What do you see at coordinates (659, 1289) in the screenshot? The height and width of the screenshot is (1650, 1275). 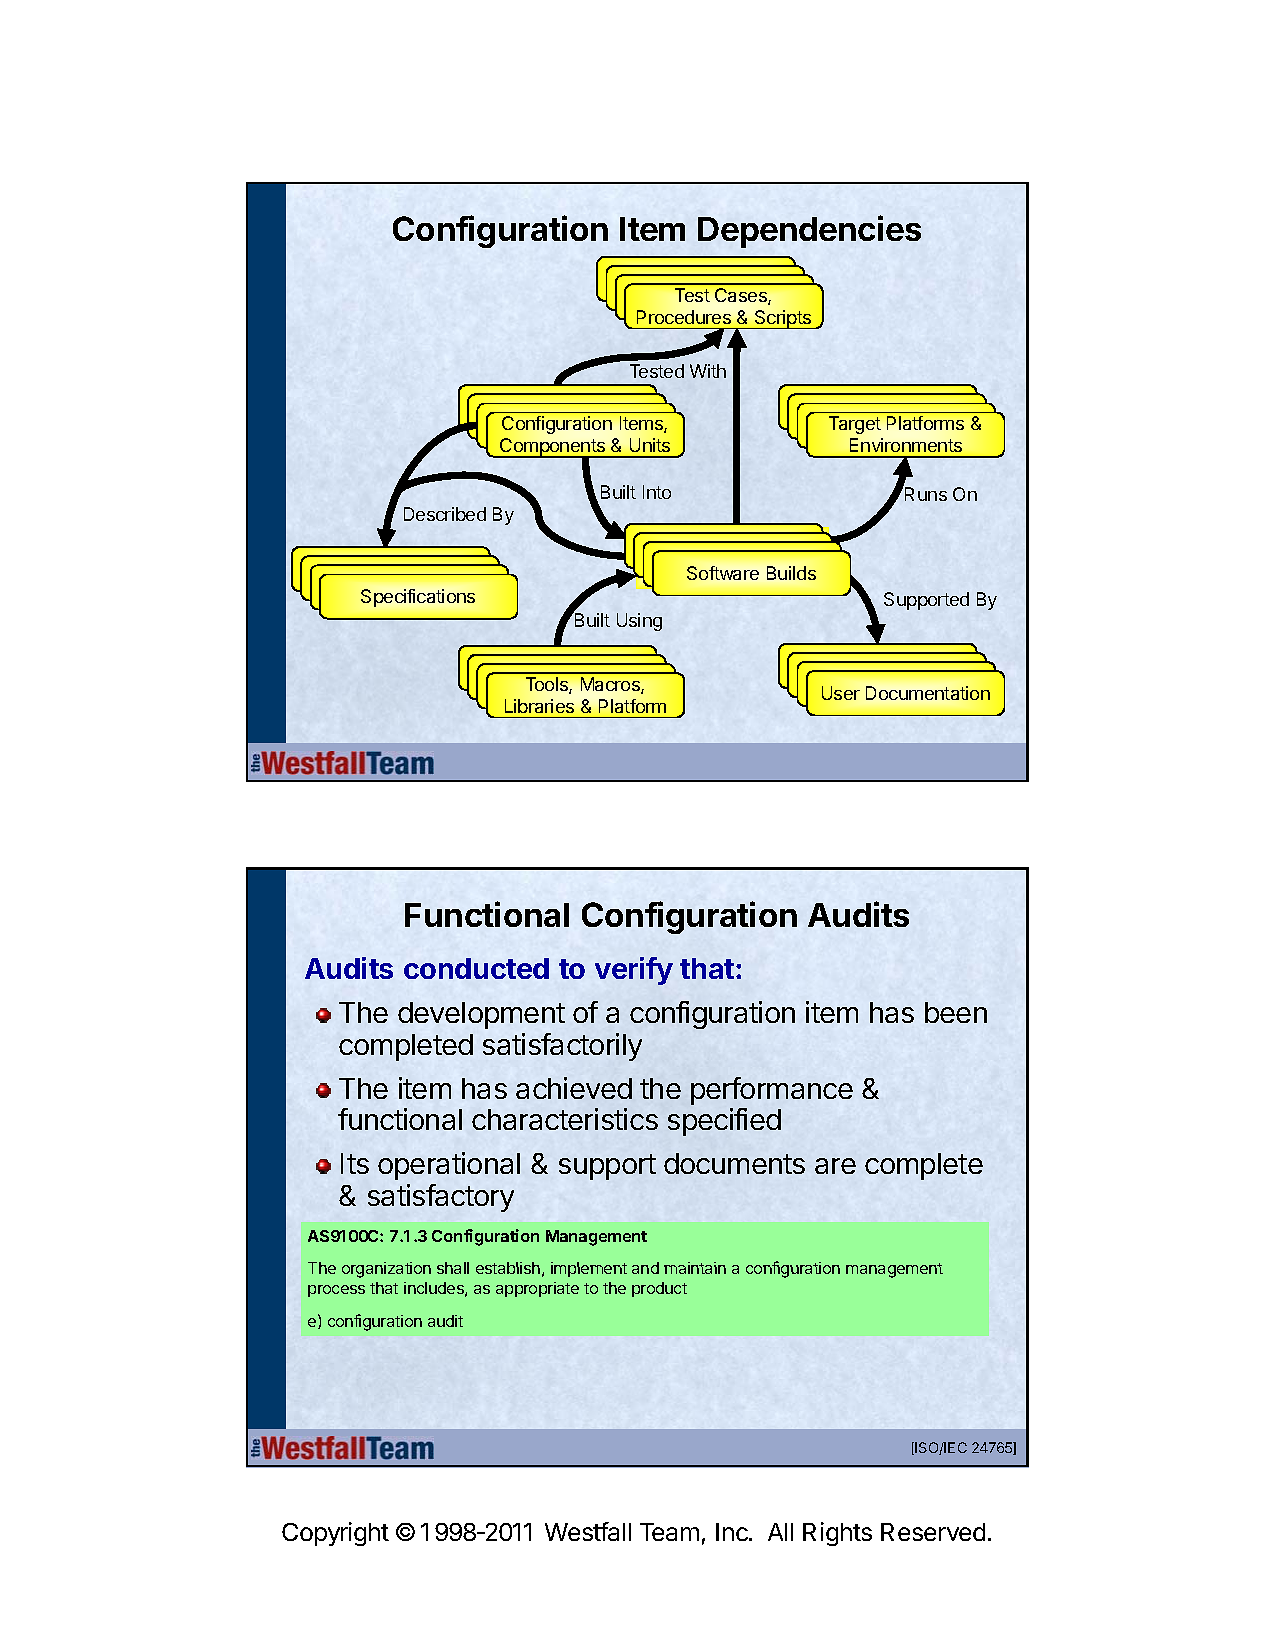 I see `product` at bounding box center [659, 1289].
